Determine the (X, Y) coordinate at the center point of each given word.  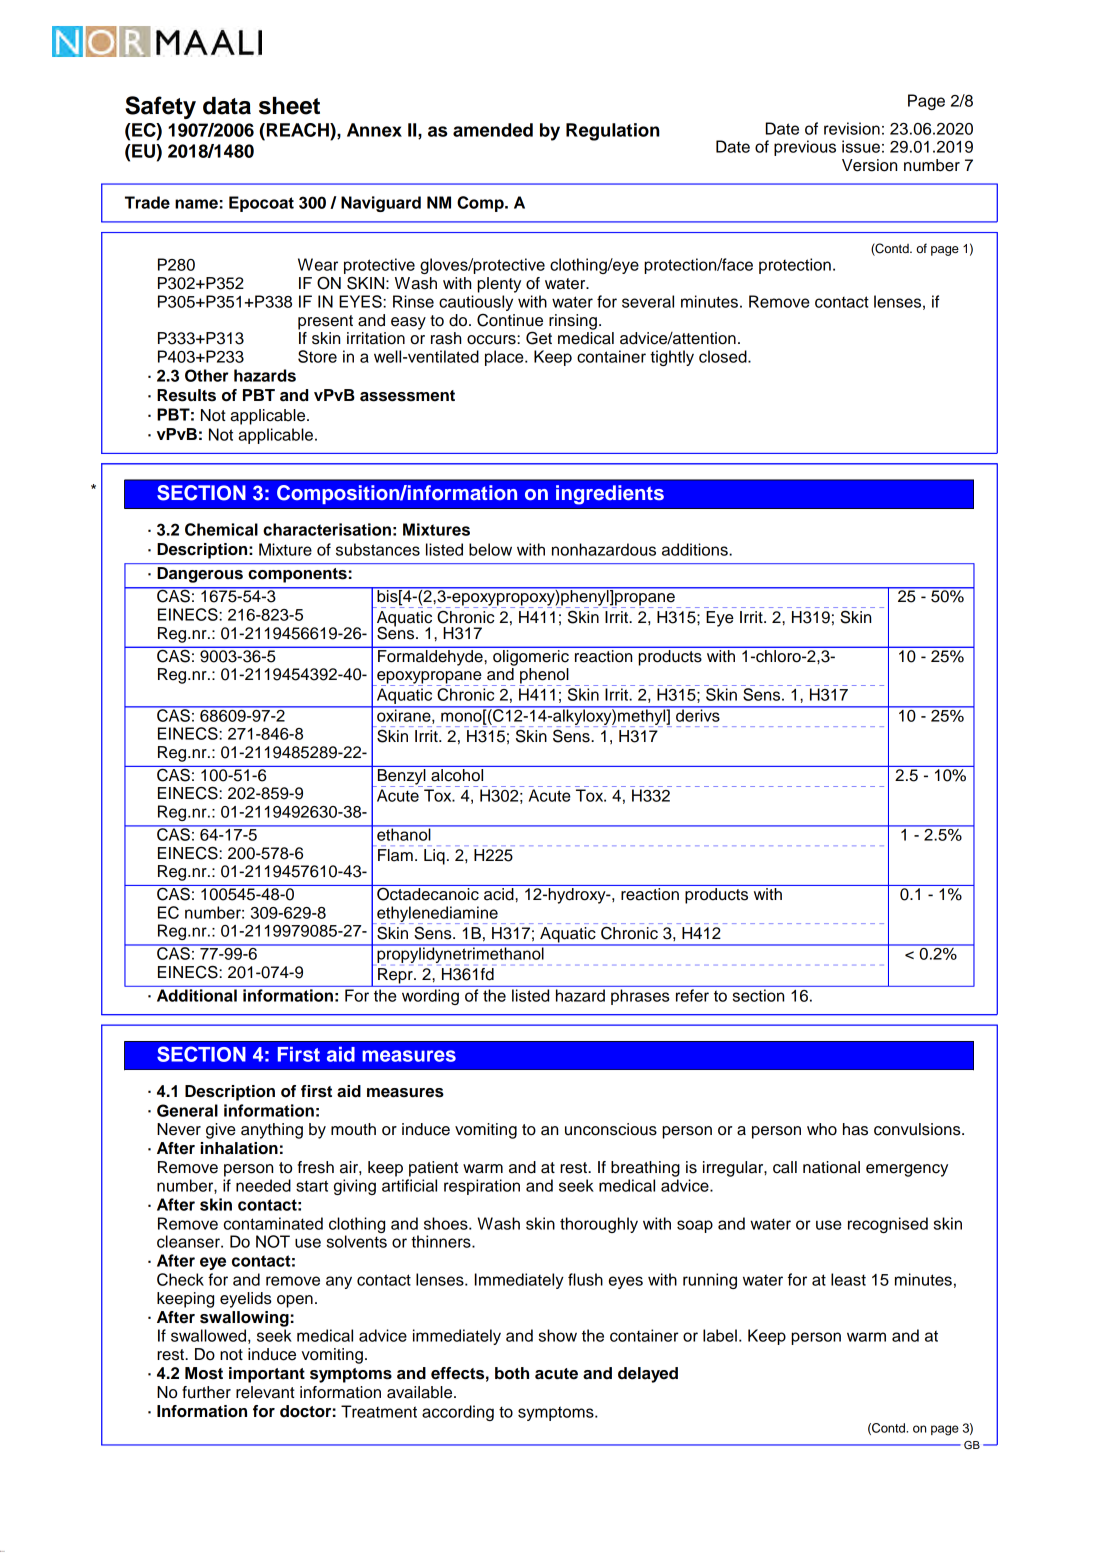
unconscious (611, 1129)
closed (724, 356)
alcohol (457, 774)
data (227, 106)
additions (696, 549)
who (822, 1129)
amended (493, 130)
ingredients (610, 495)
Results (186, 395)
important (267, 1375)
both (512, 1373)
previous (805, 148)
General (187, 1110)
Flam (395, 855)
